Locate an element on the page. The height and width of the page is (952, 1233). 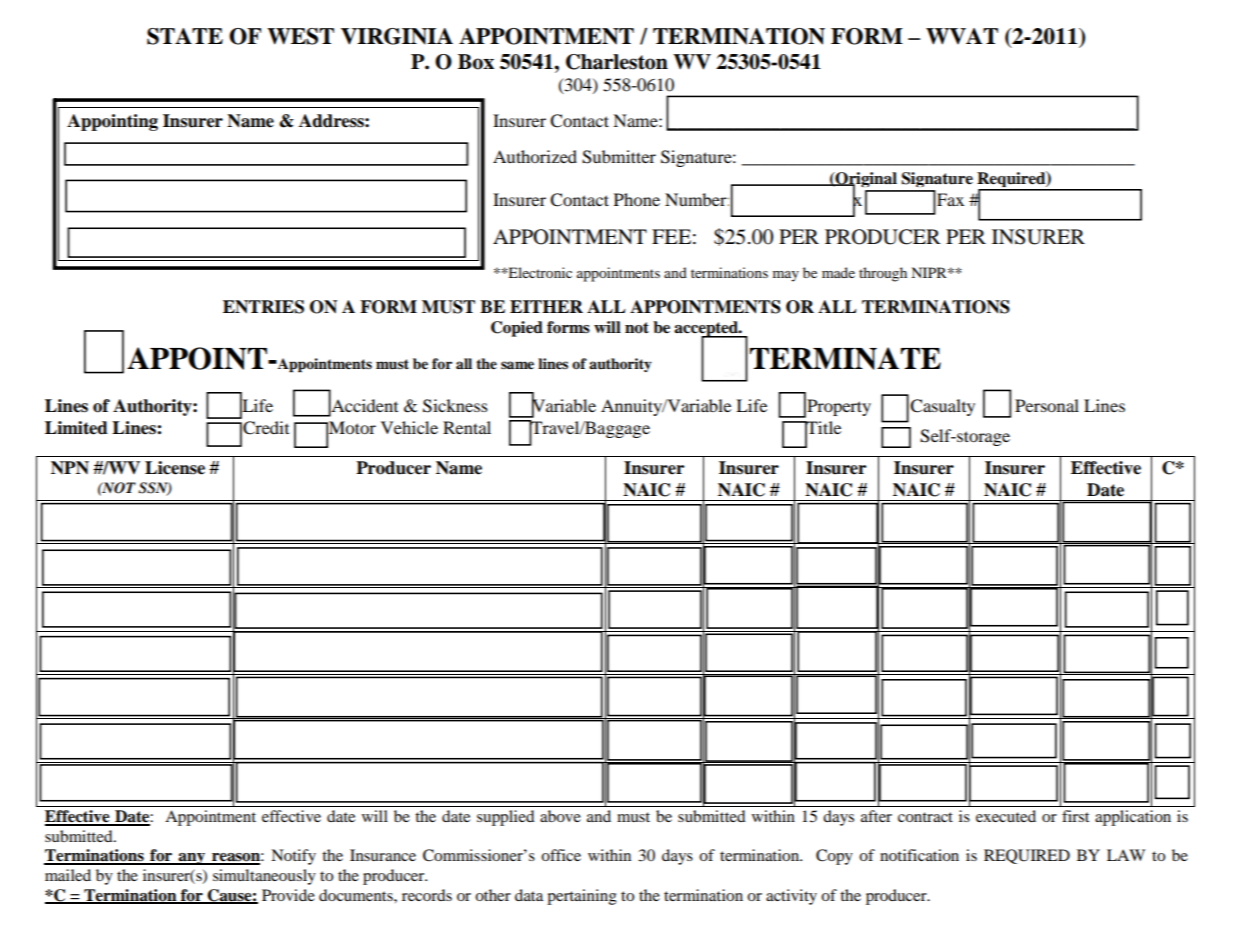
through is located at coordinates (883, 274).
